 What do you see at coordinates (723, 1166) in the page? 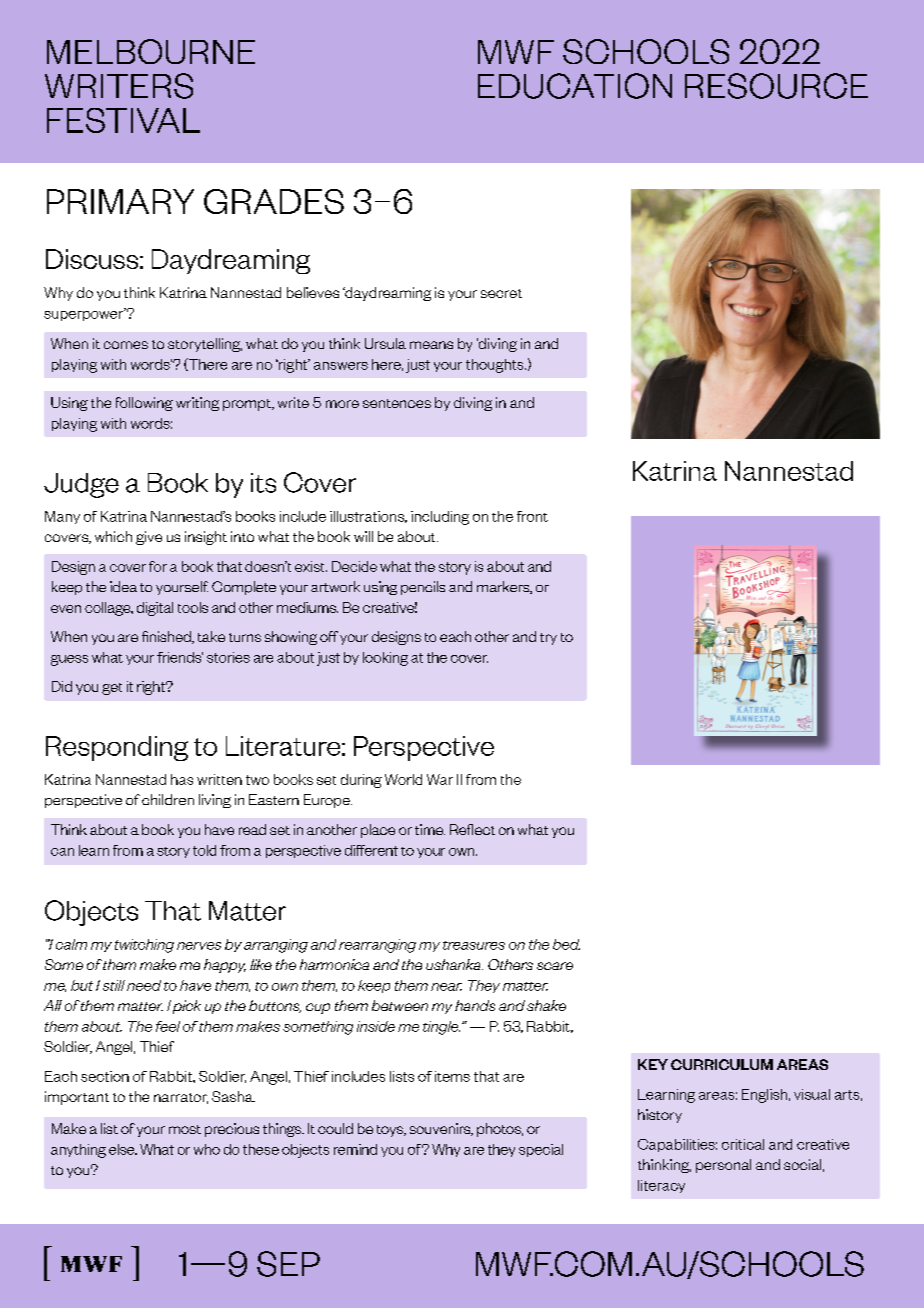
I see `personal` at bounding box center [723, 1166].
